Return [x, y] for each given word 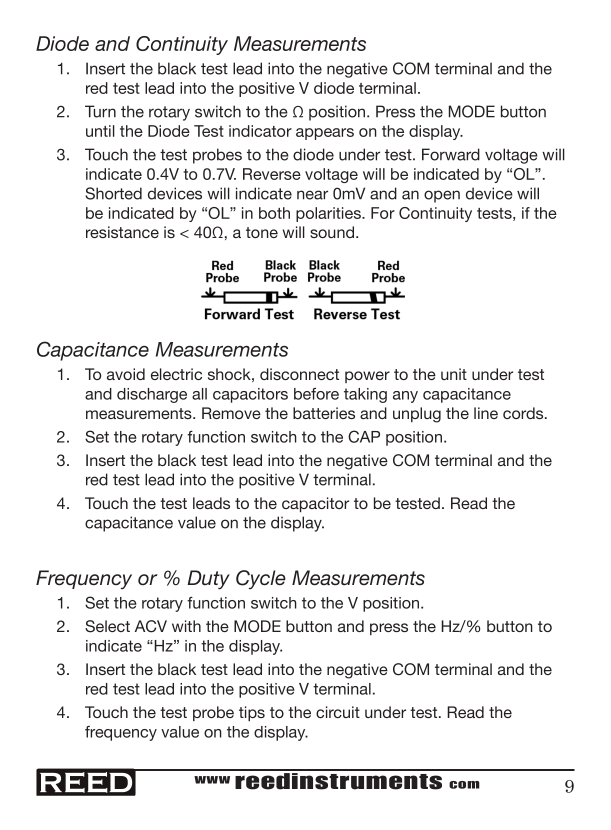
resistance [122, 232]
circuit [338, 712]
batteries [324, 413]
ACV [151, 626]
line [486, 413]
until [100, 131]
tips [252, 713]
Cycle [261, 579]
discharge [152, 395]
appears [325, 134]
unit [454, 374]
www [212, 780]
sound [333, 232]
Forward [451, 154]
